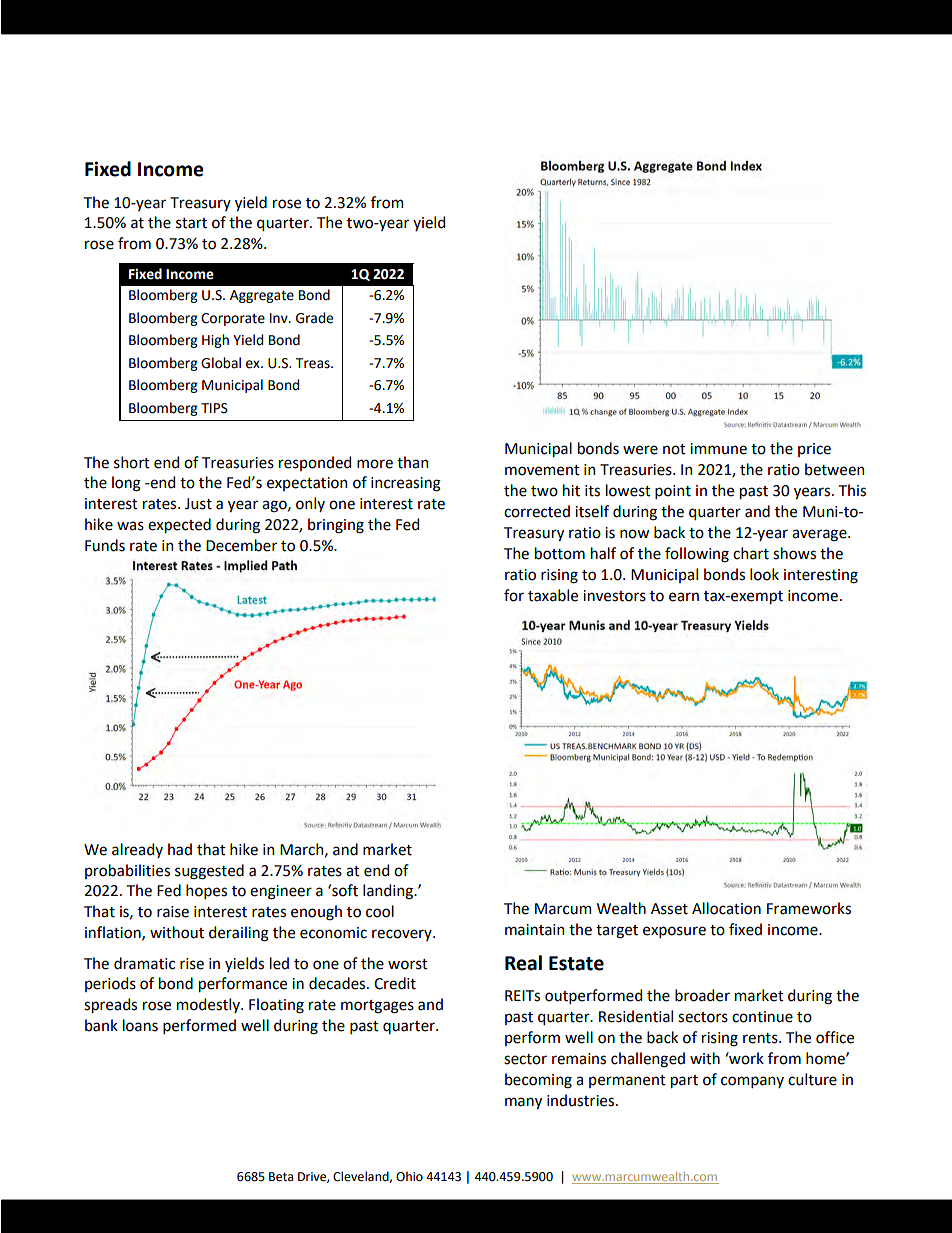  What do you see at coordinates (192, 964) in the page?
I see `rise` at bounding box center [192, 964].
